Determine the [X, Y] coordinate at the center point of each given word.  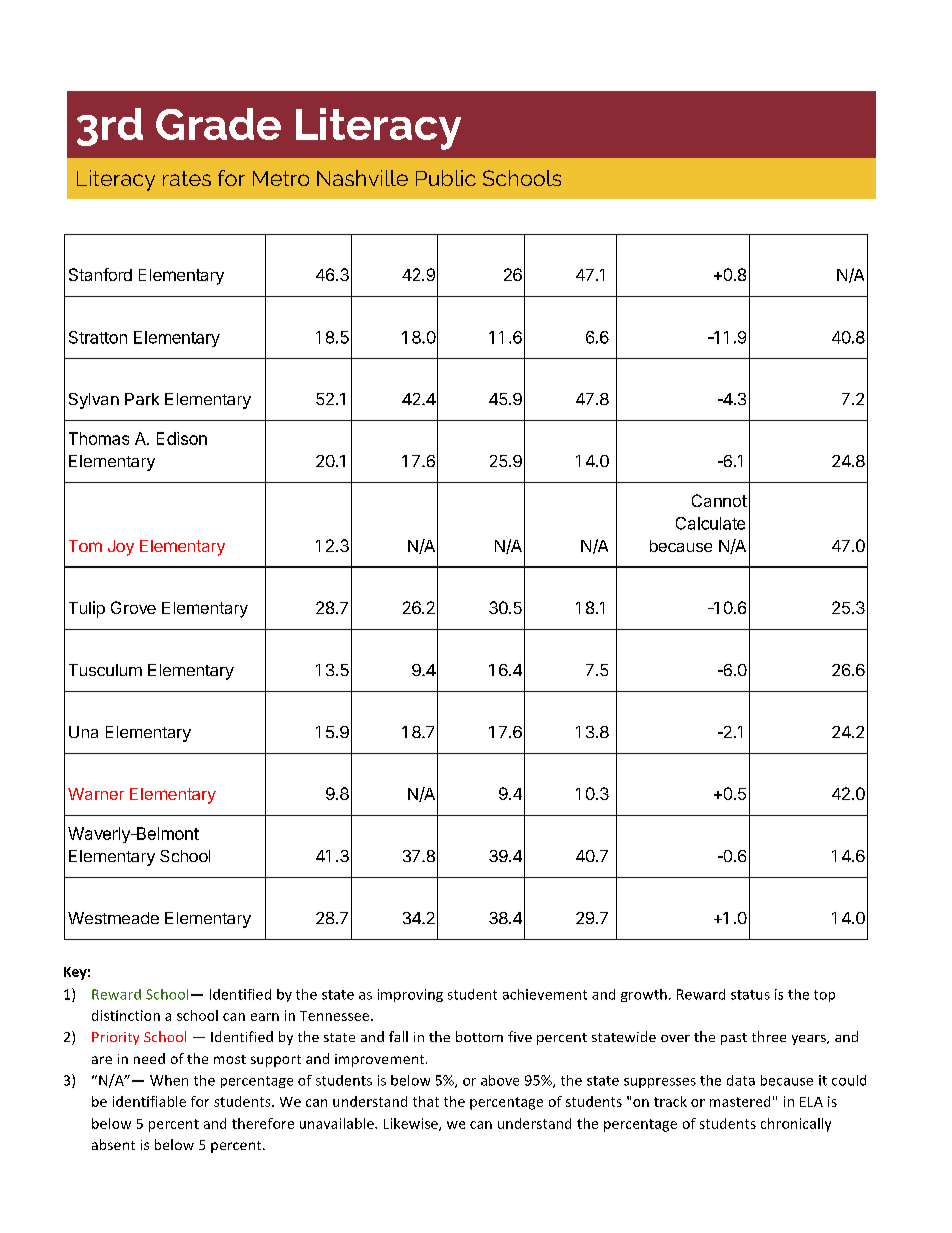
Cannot [719, 500]
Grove [133, 607]
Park [142, 399]
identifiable [149, 1101]
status [750, 995]
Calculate [710, 523]
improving [410, 995]
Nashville [362, 178]
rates [187, 178]
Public [446, 178]
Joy [121, 548]
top [824, 996]
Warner [96, 794]
